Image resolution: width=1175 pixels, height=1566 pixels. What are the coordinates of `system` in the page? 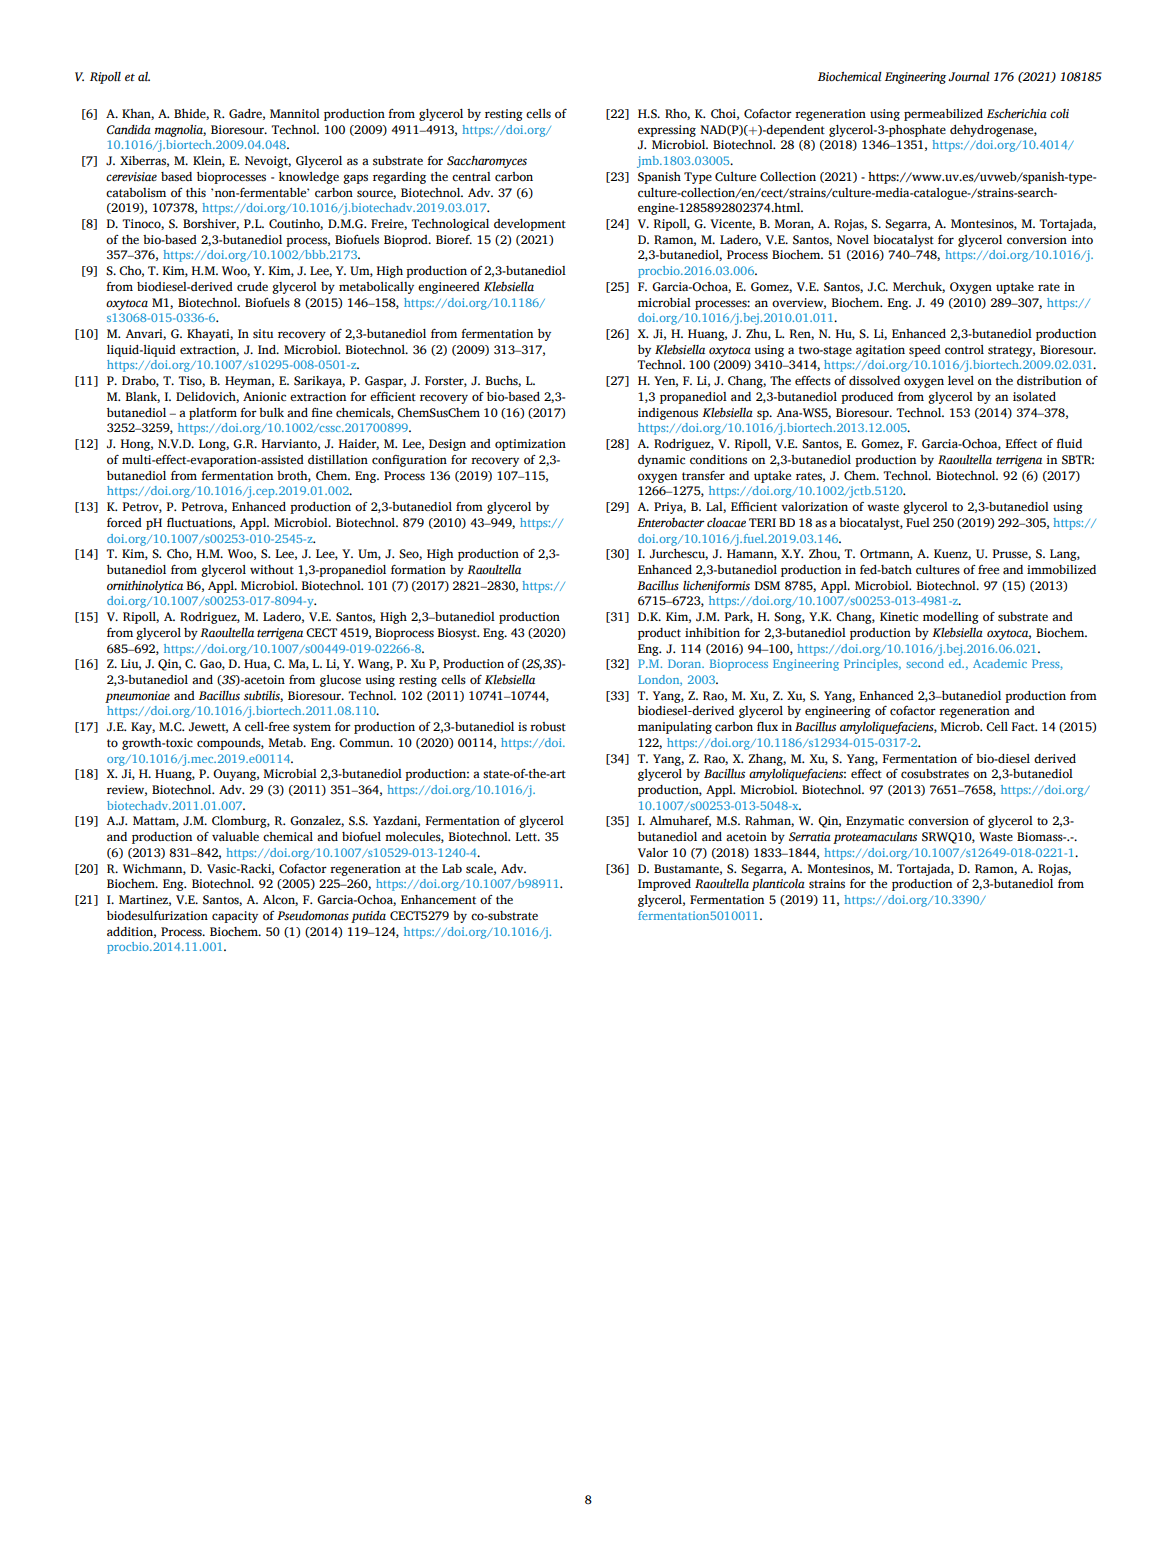 It's located at (312, 728).
